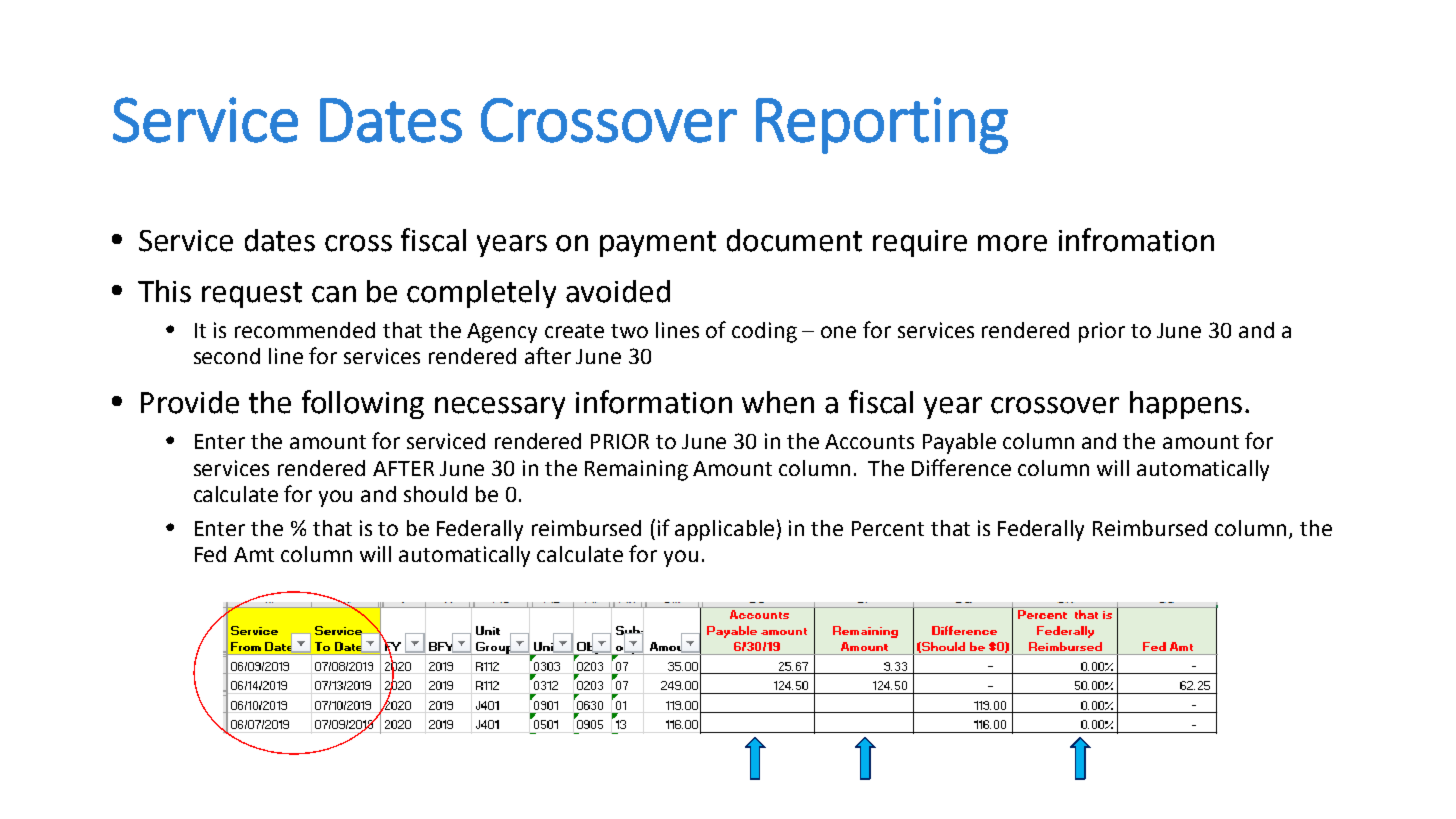 This page has height=819, width=1456. What do you see at coordinates (724, 530) in the page?
I see `applicable` at bounding box center [724, 530].
